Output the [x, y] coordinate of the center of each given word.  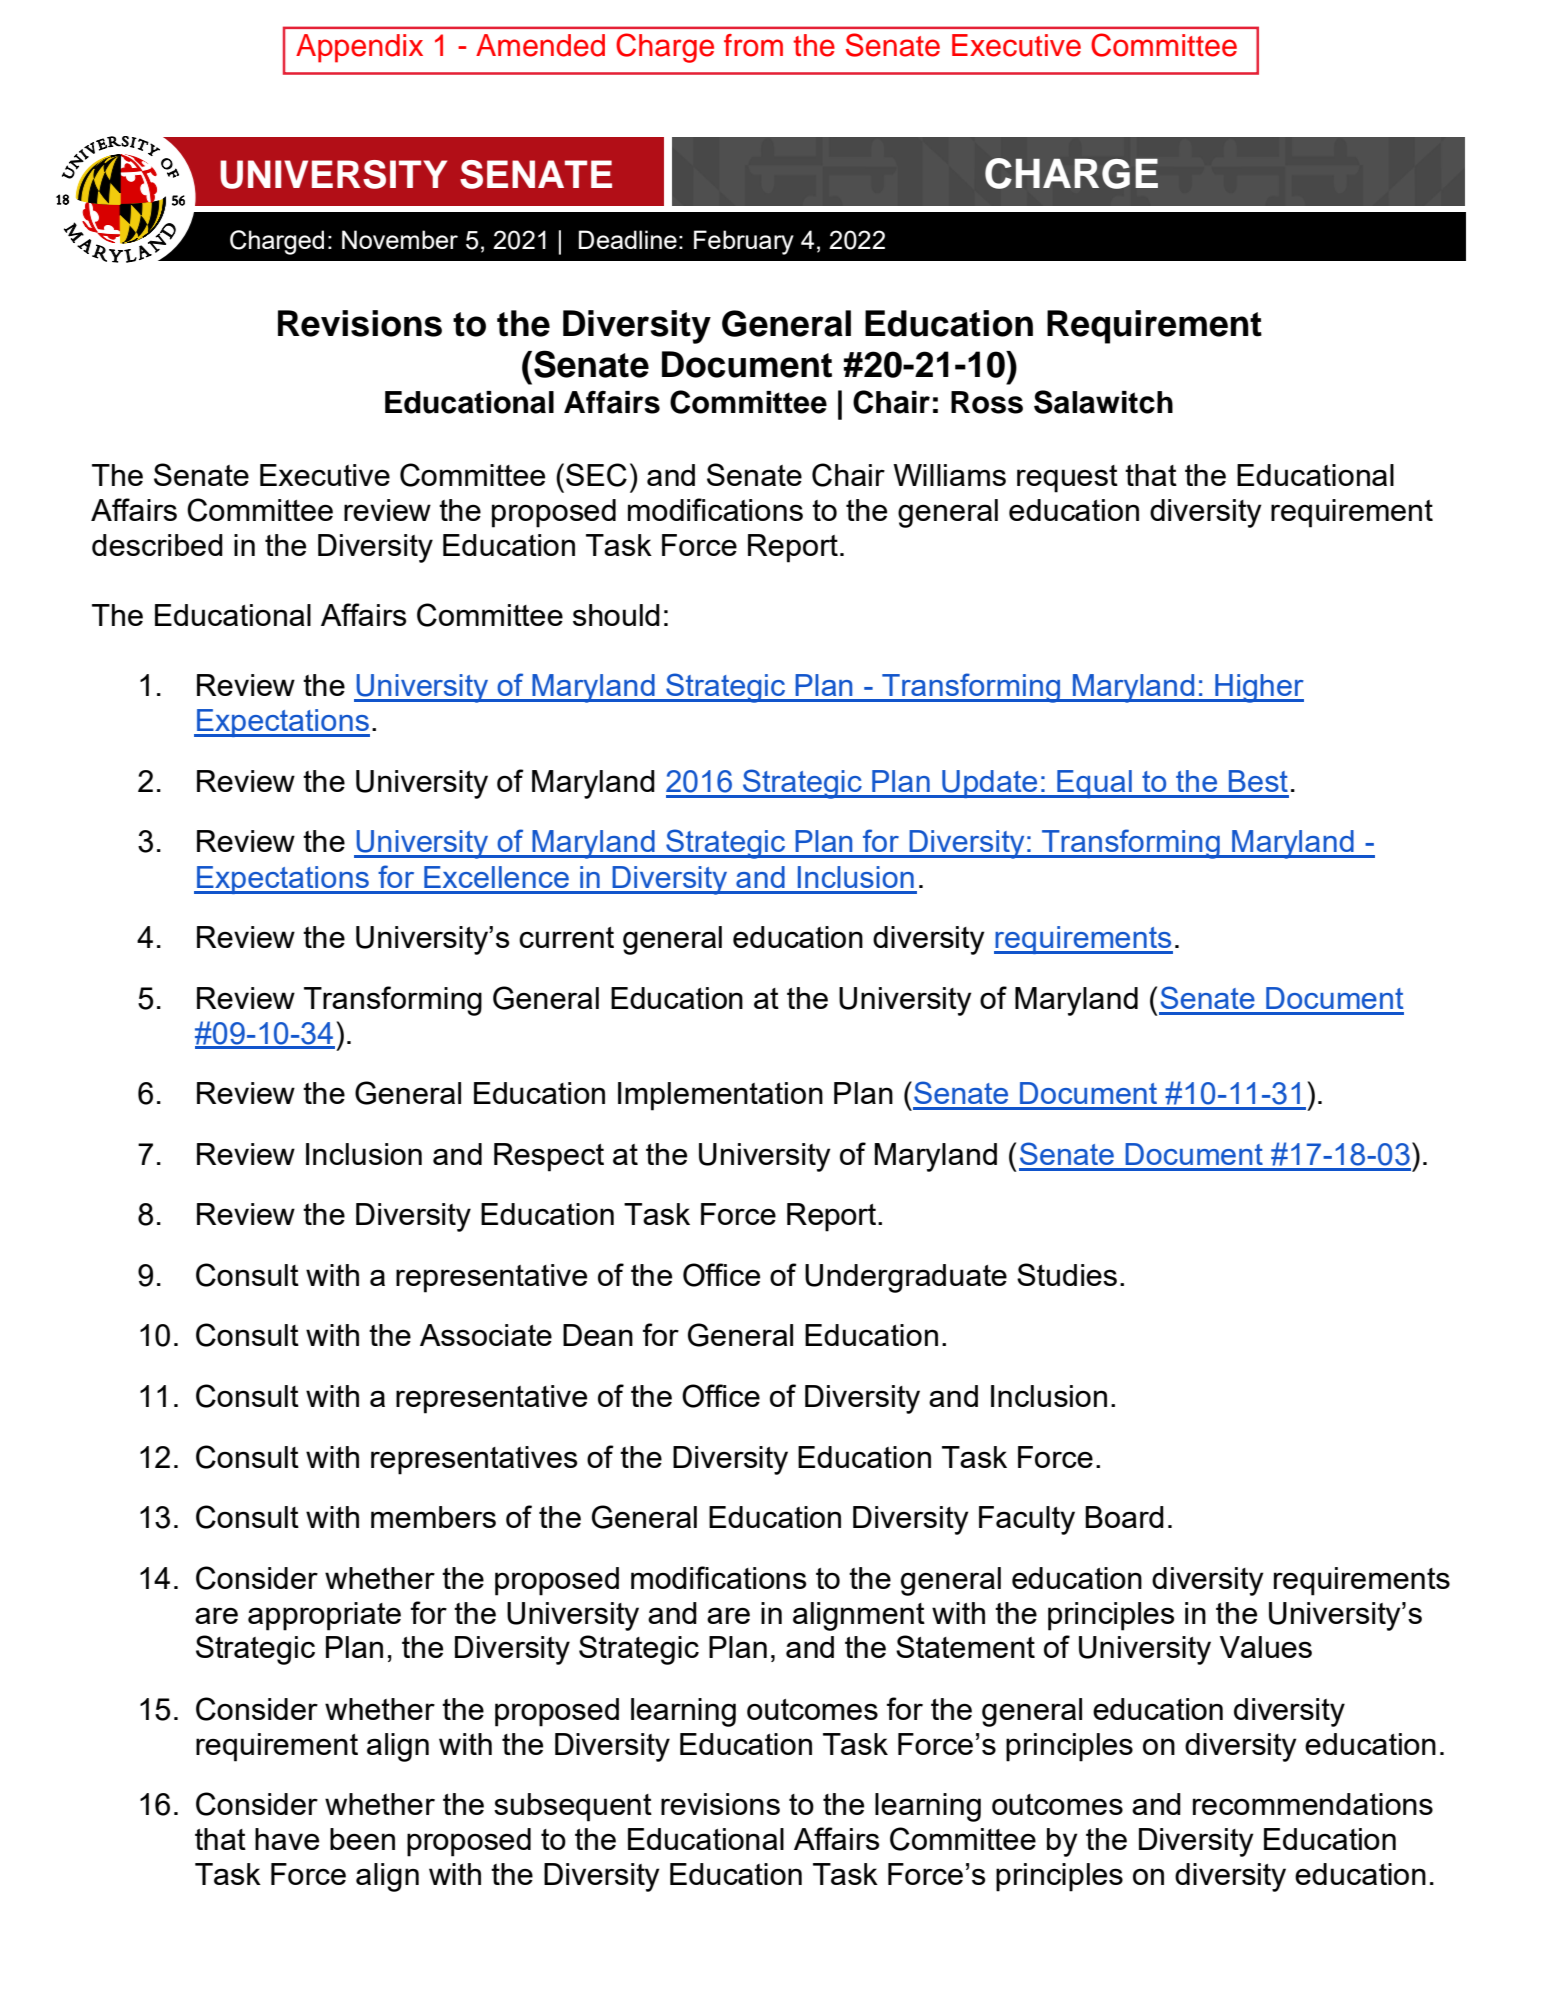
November [400, 239]
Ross [987, 402]
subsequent [573, 1807]
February [744, 242]
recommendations [1313, 1804]
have [287, 1839]
